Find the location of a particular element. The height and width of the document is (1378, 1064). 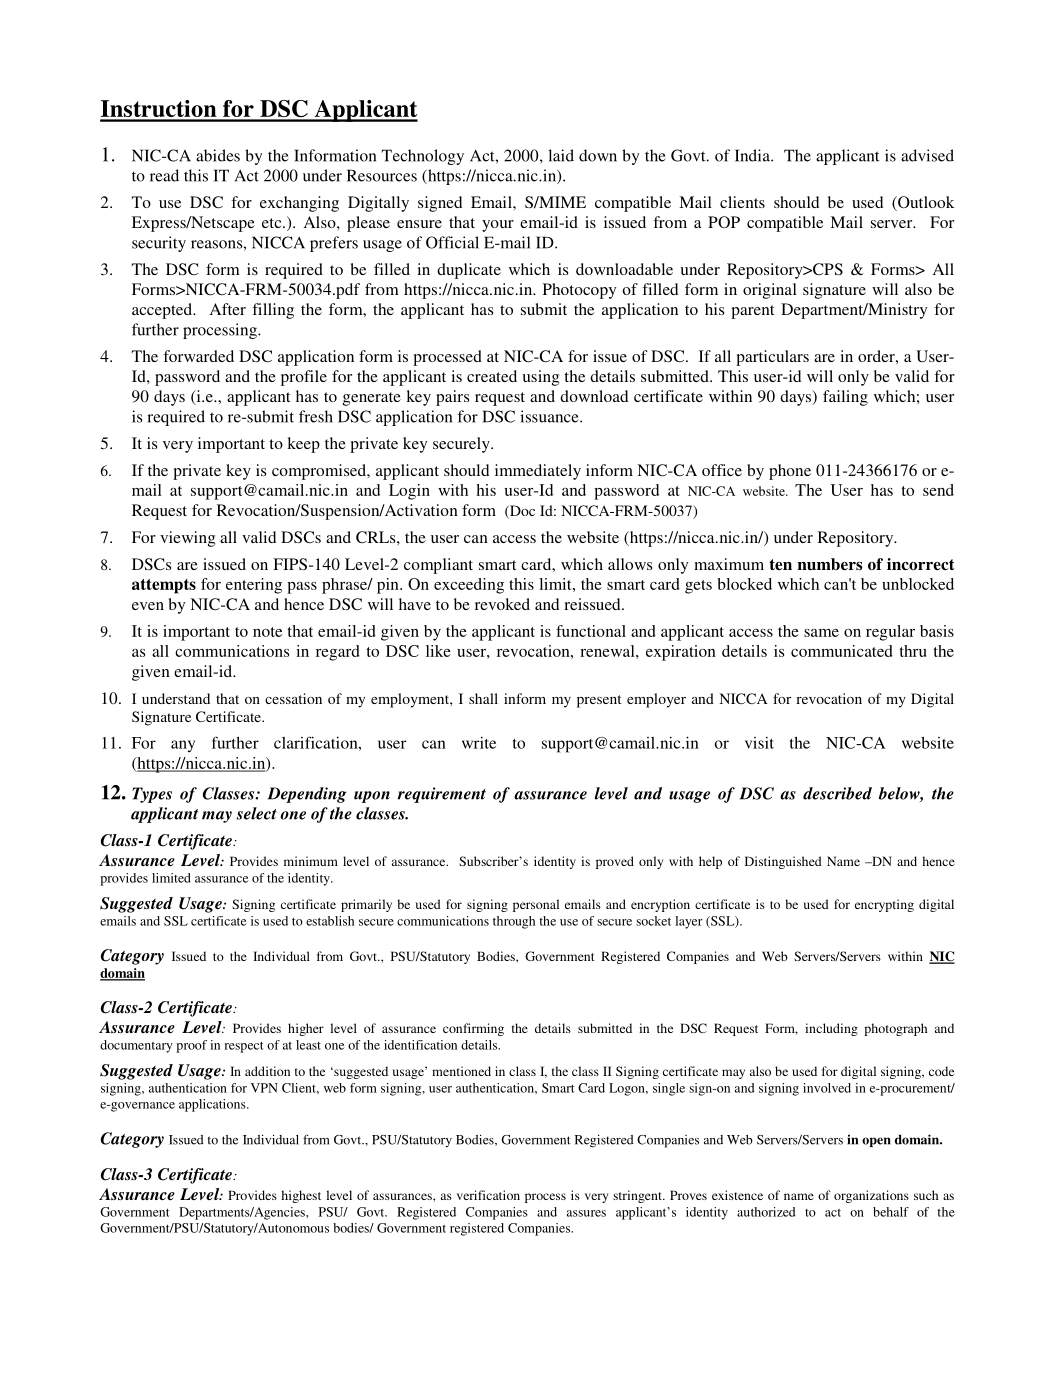

abides is located at coordinates (218, 155).
